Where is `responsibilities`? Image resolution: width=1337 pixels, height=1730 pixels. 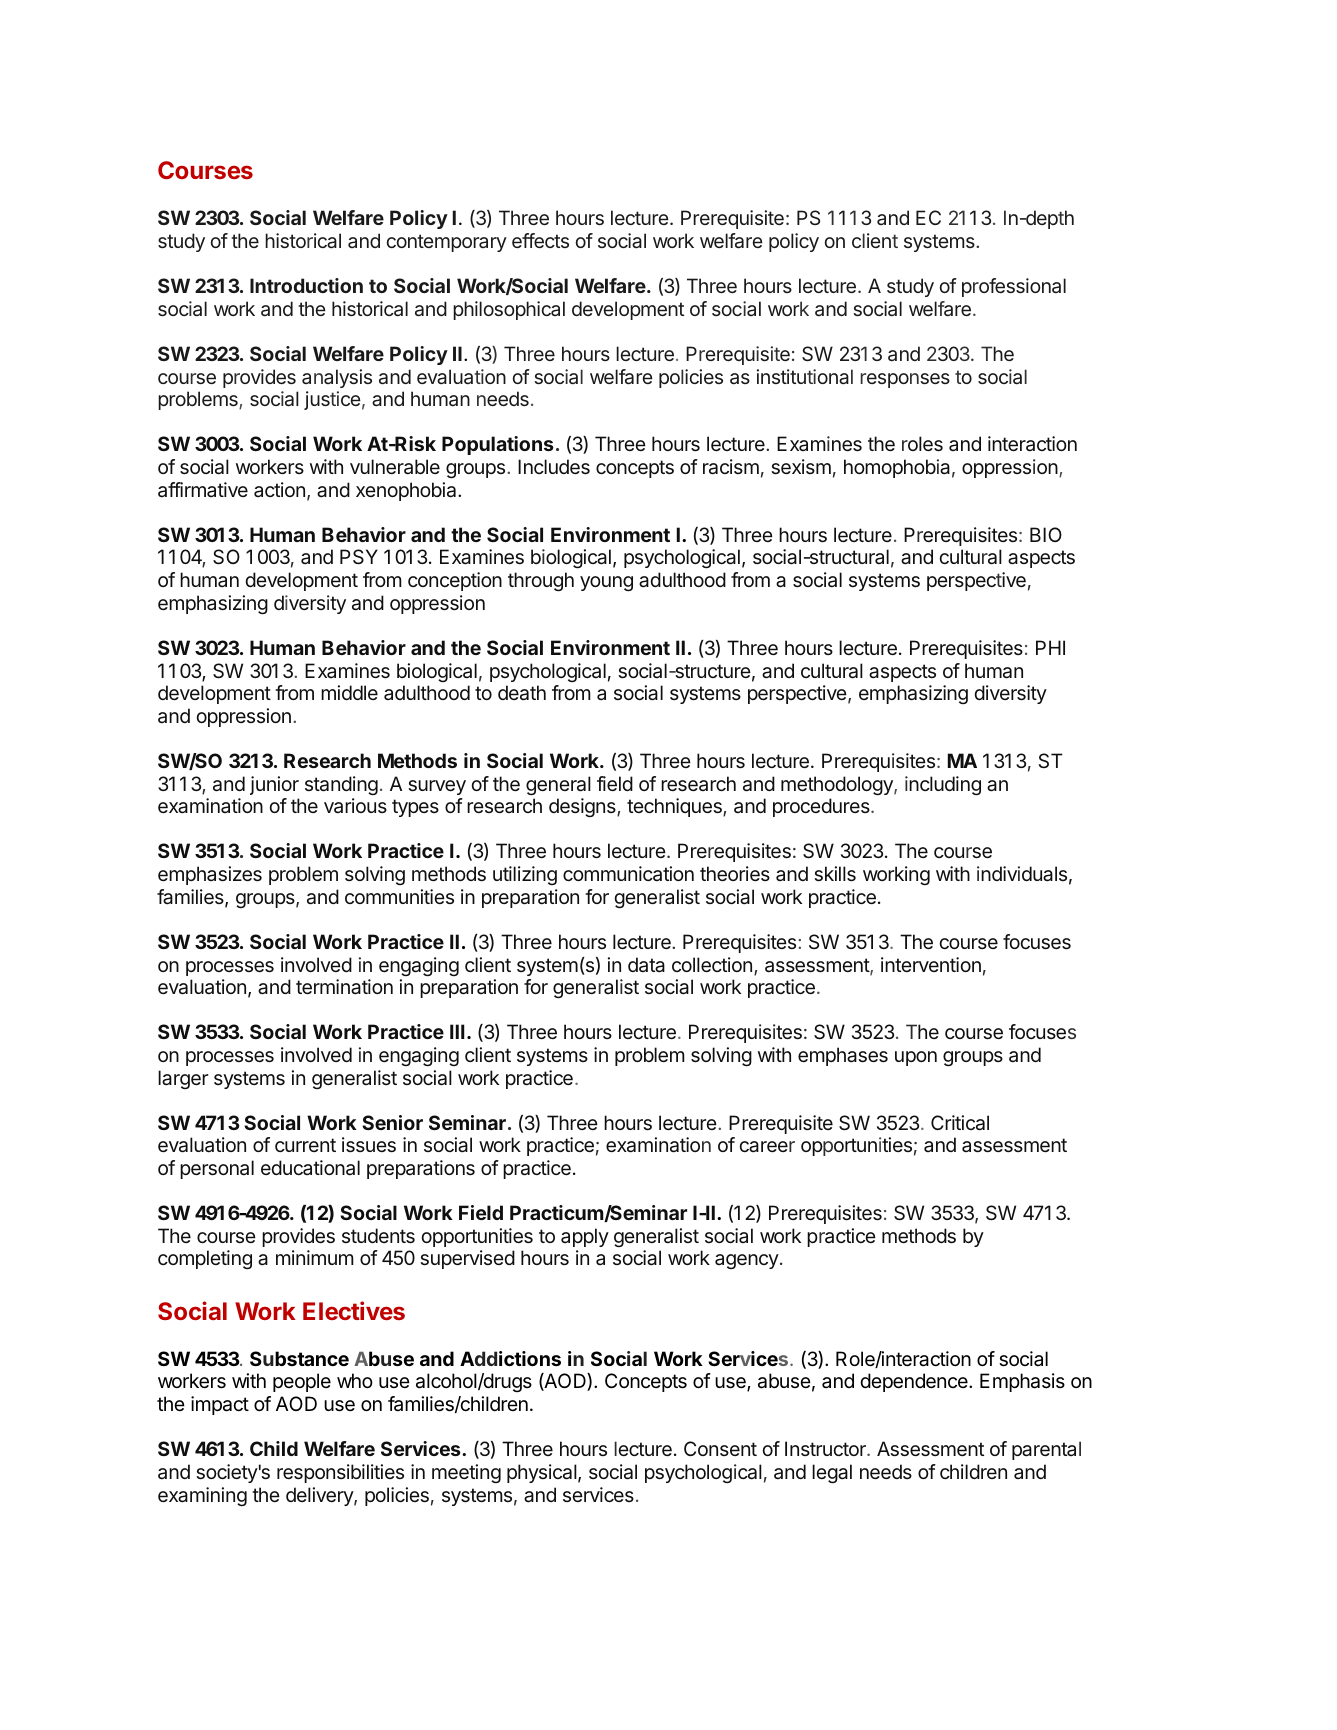 responsibilities is located at coordinates (340, 1473).
